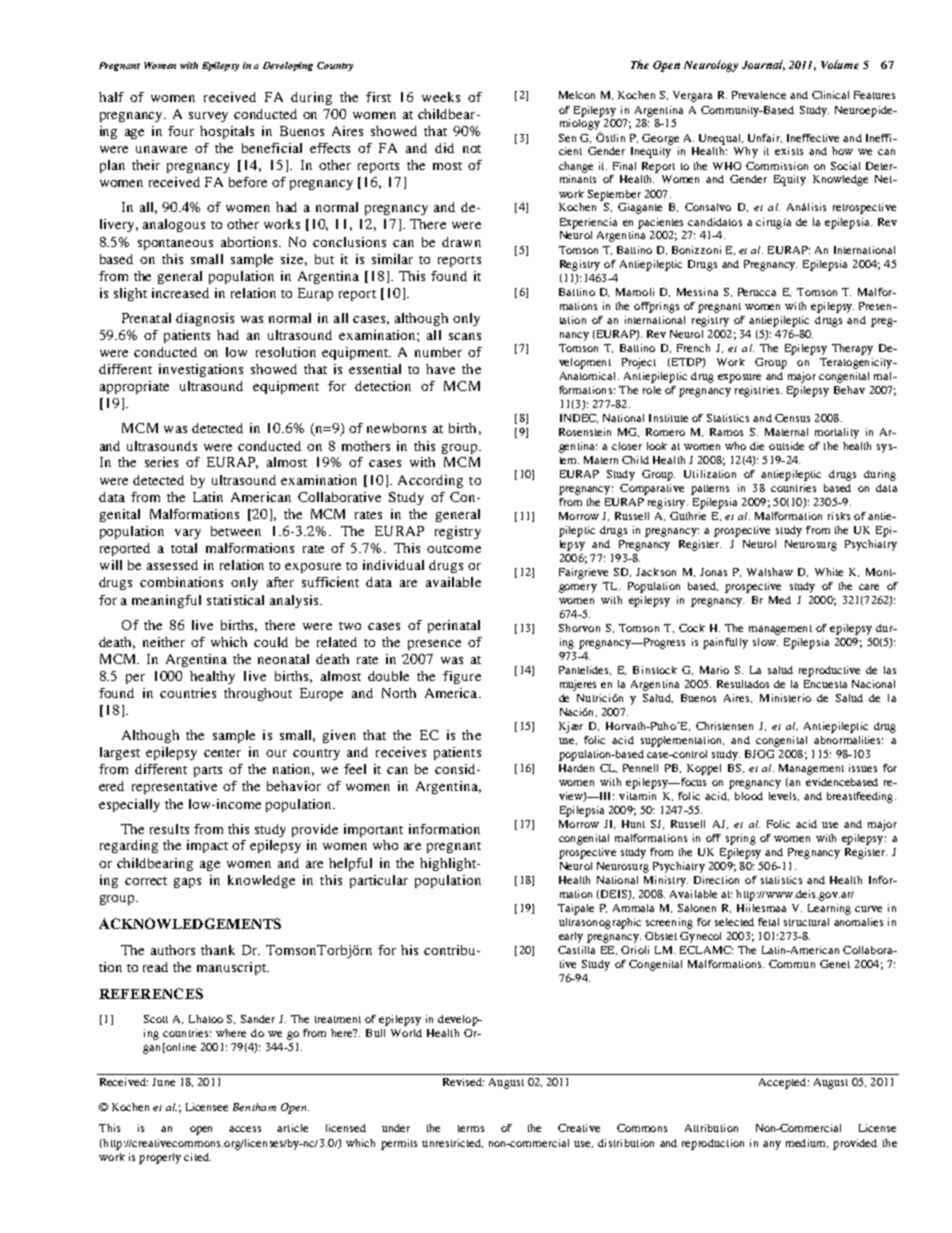  Describe the element at coordinates (471, 1128) in the screenshot. I see `terms` at that location.
